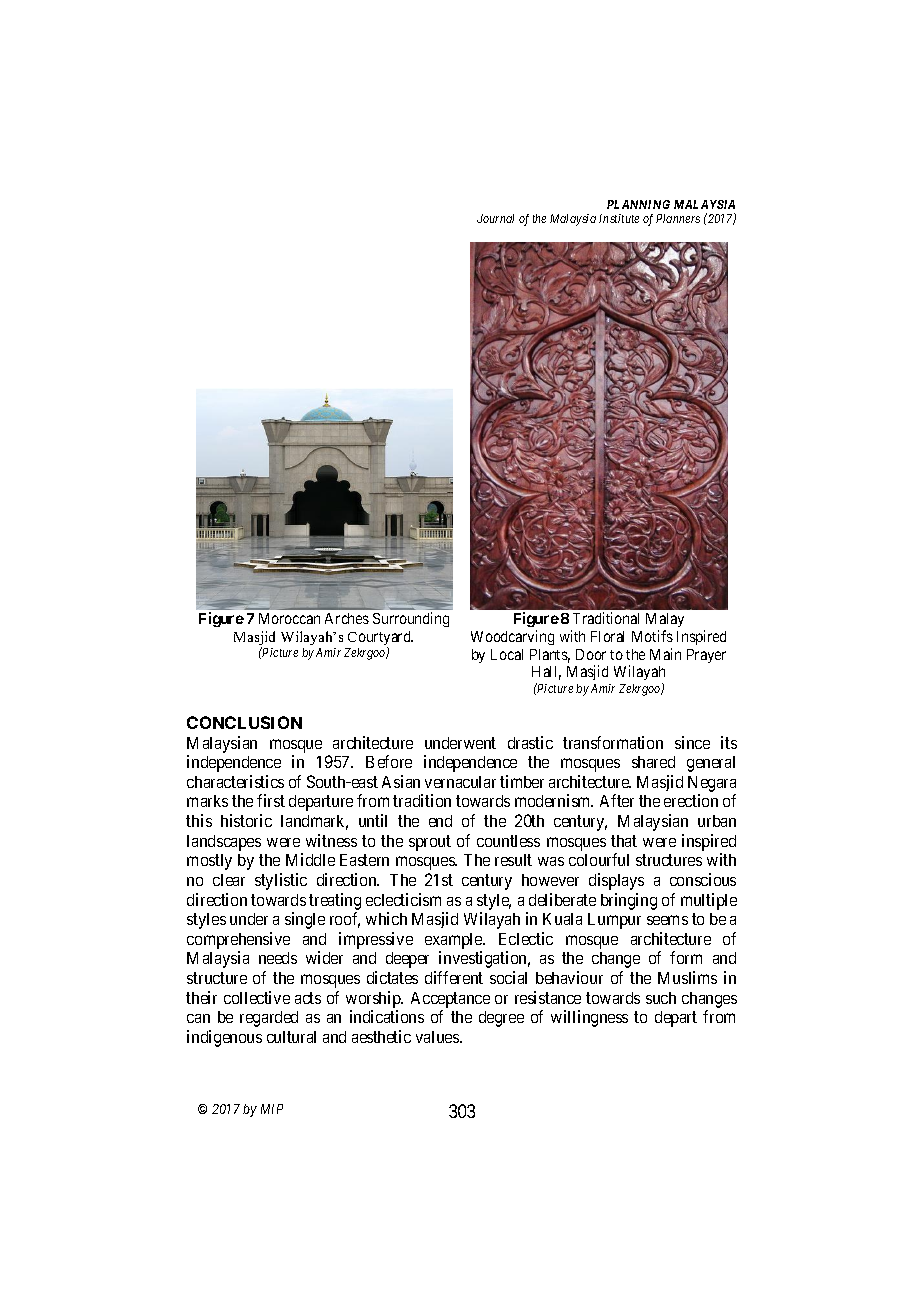  I want to click on Institute, so click(619, 218).
